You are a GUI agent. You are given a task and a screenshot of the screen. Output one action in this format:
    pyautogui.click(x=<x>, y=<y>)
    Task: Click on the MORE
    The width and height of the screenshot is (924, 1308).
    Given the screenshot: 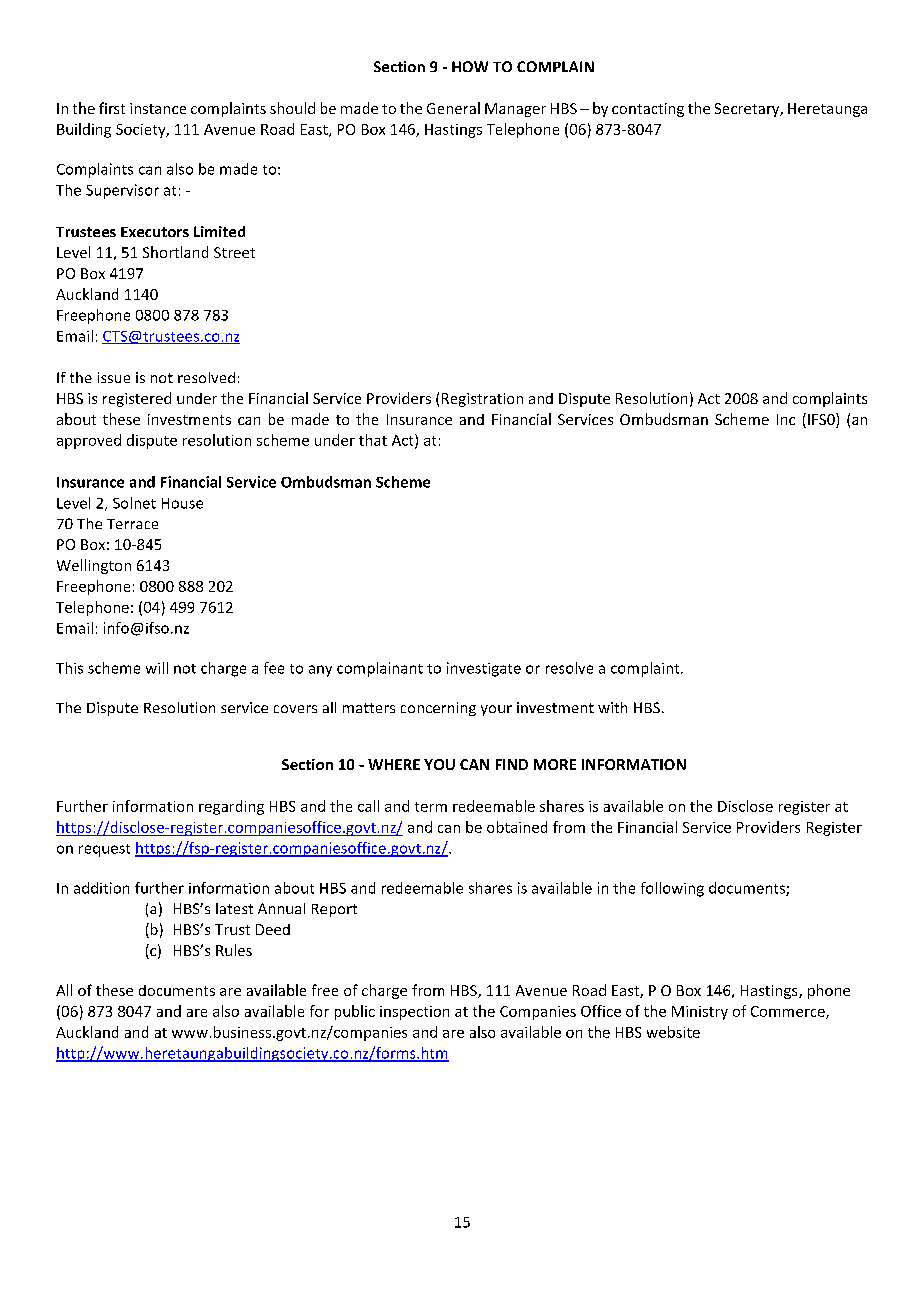 What is the action you would take?
    pyautogui.click(x=555, y=764)
